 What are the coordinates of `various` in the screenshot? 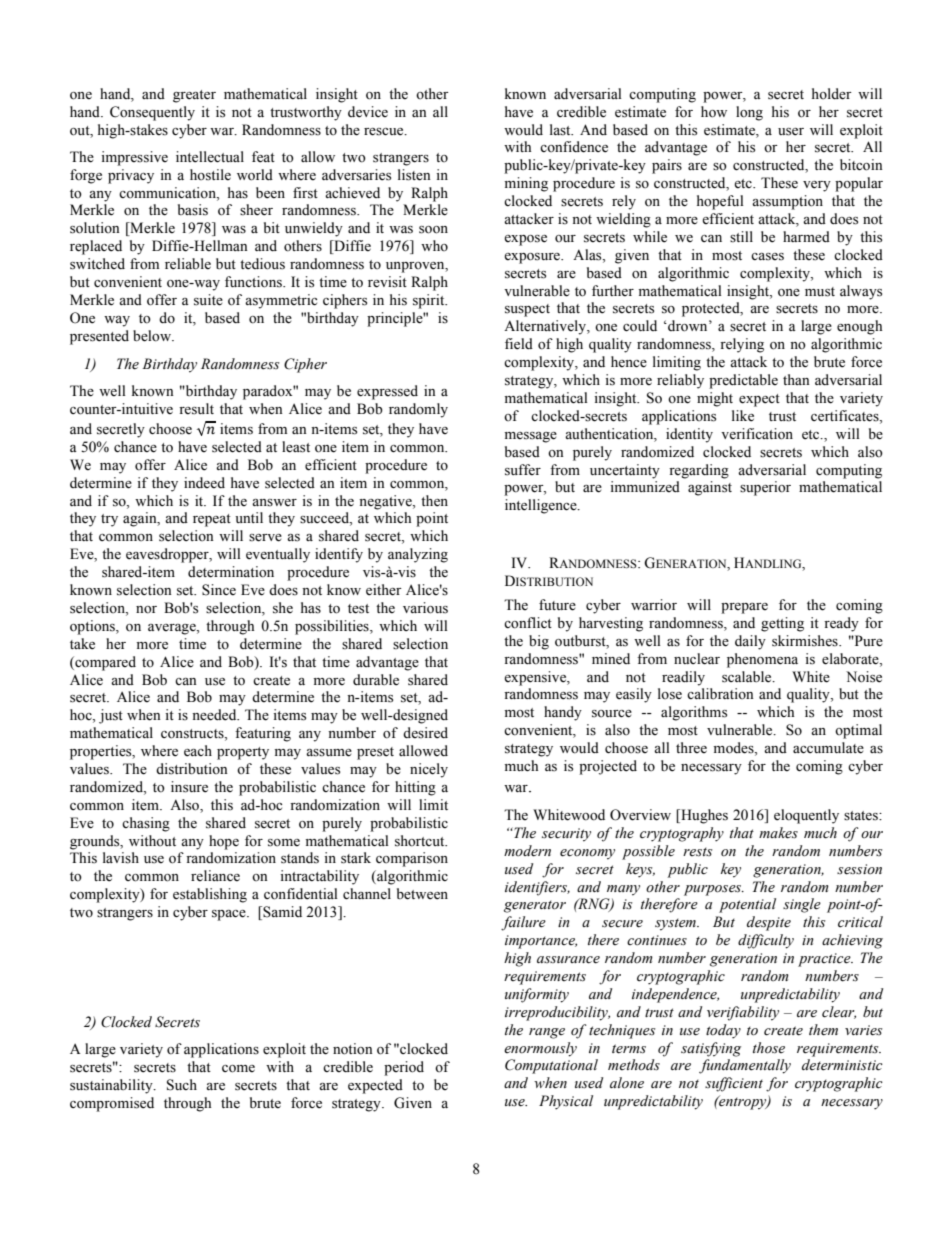 It's located at (425, 608).
